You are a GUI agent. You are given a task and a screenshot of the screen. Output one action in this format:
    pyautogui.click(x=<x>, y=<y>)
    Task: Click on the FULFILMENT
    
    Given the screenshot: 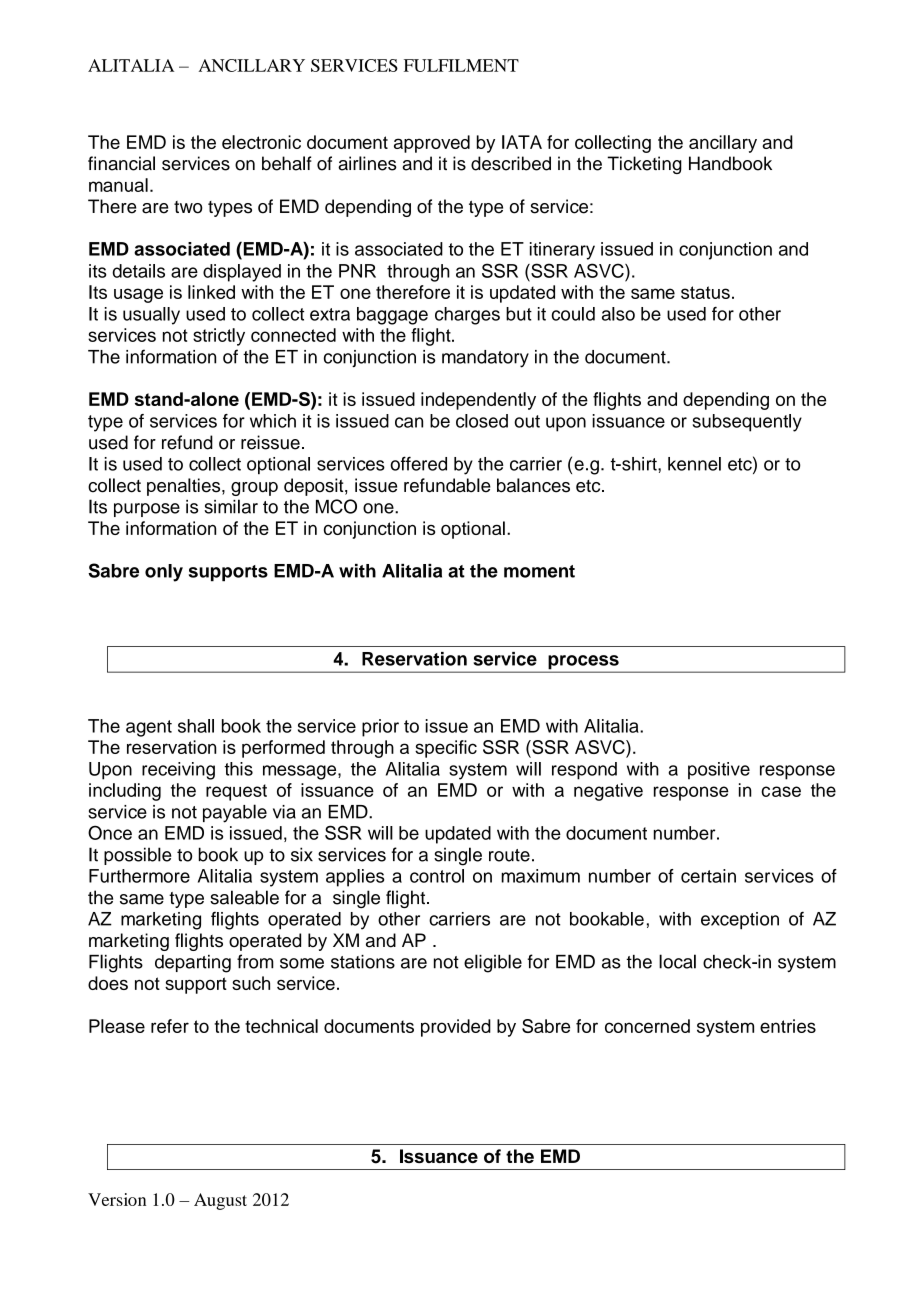 What is the action you would take?
    pyautogui.click(x=461, y=65)
